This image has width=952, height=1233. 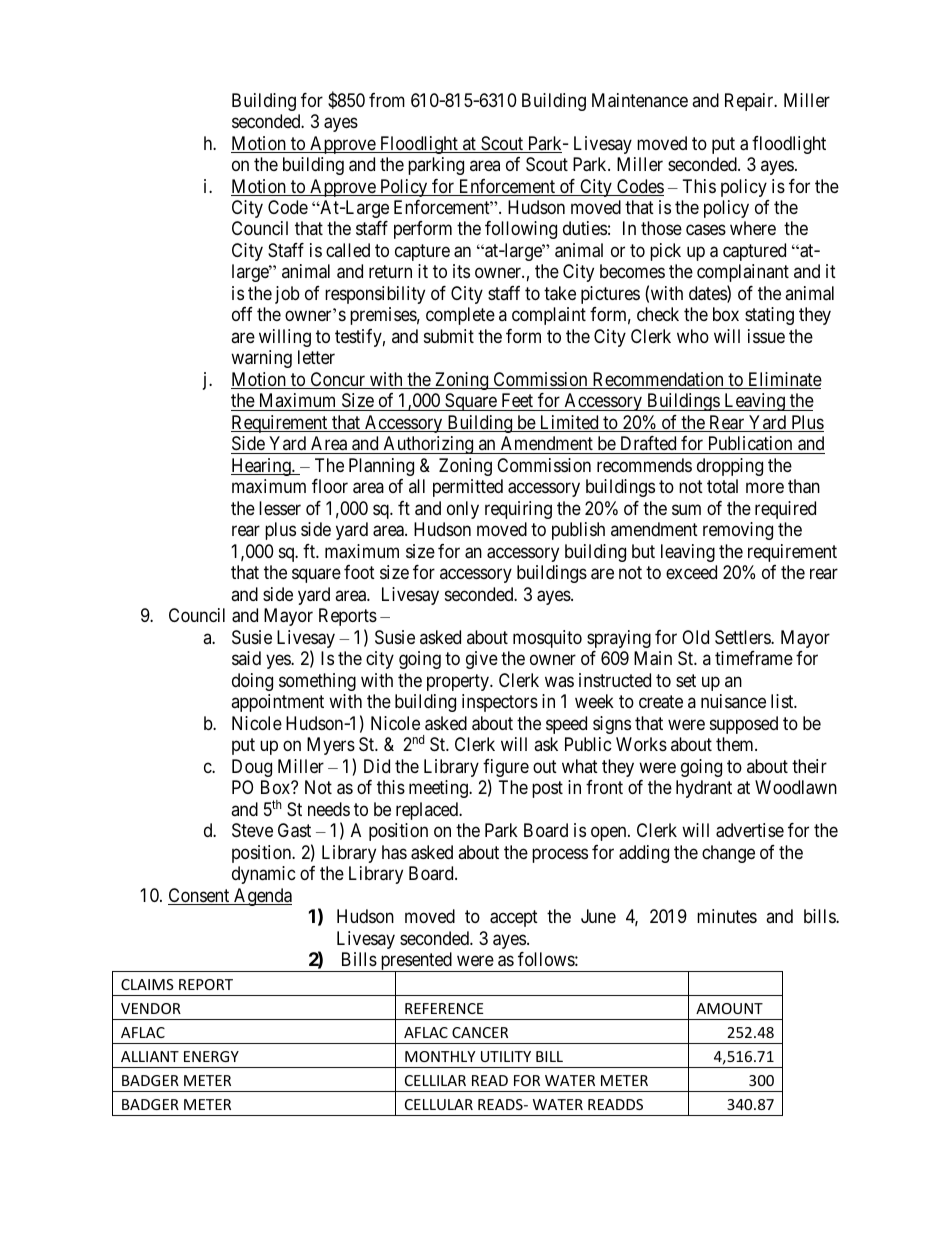 I want to click on following, so click(x=521, y=230).
